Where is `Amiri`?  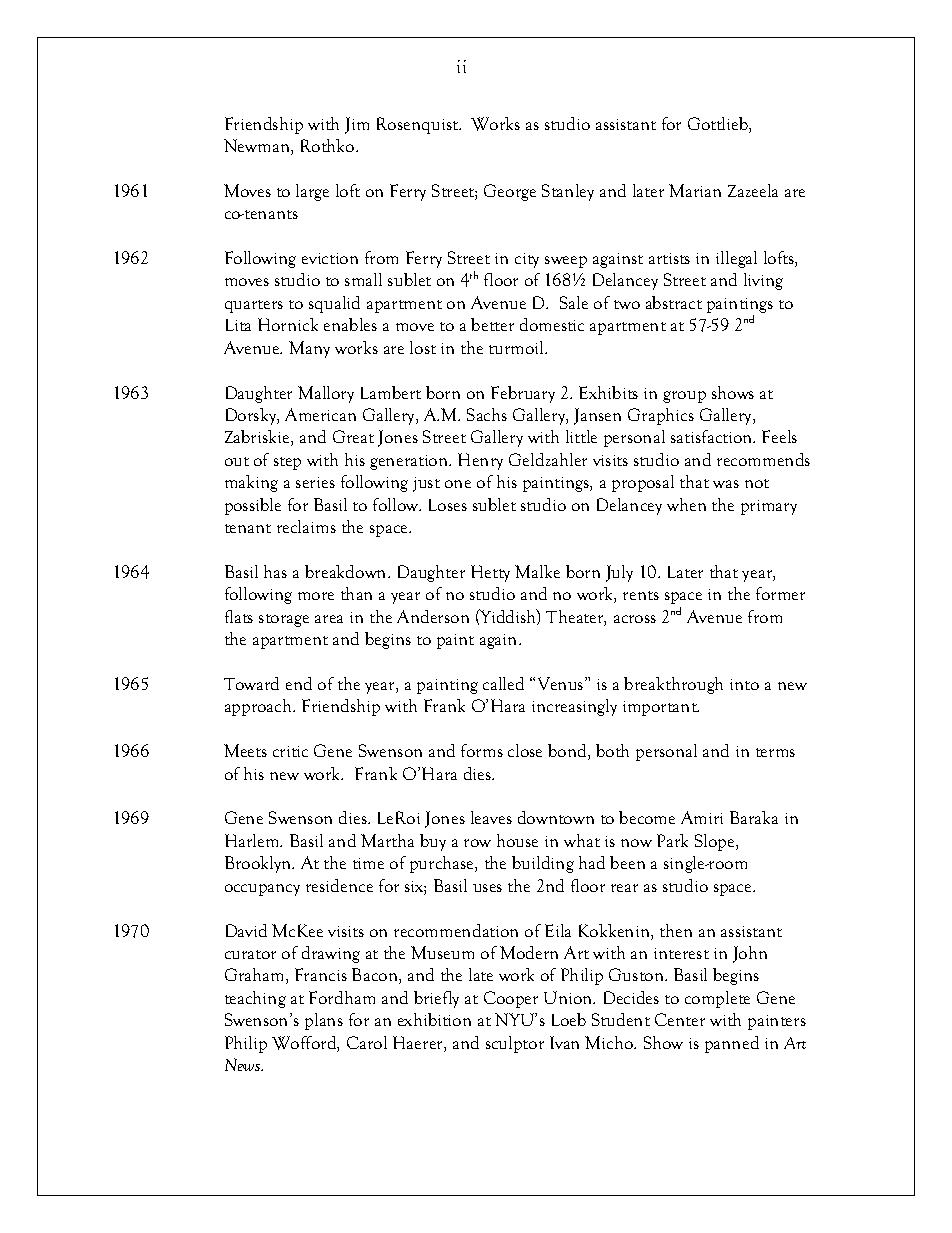 Amiri is located at coordinates (702, 817).
